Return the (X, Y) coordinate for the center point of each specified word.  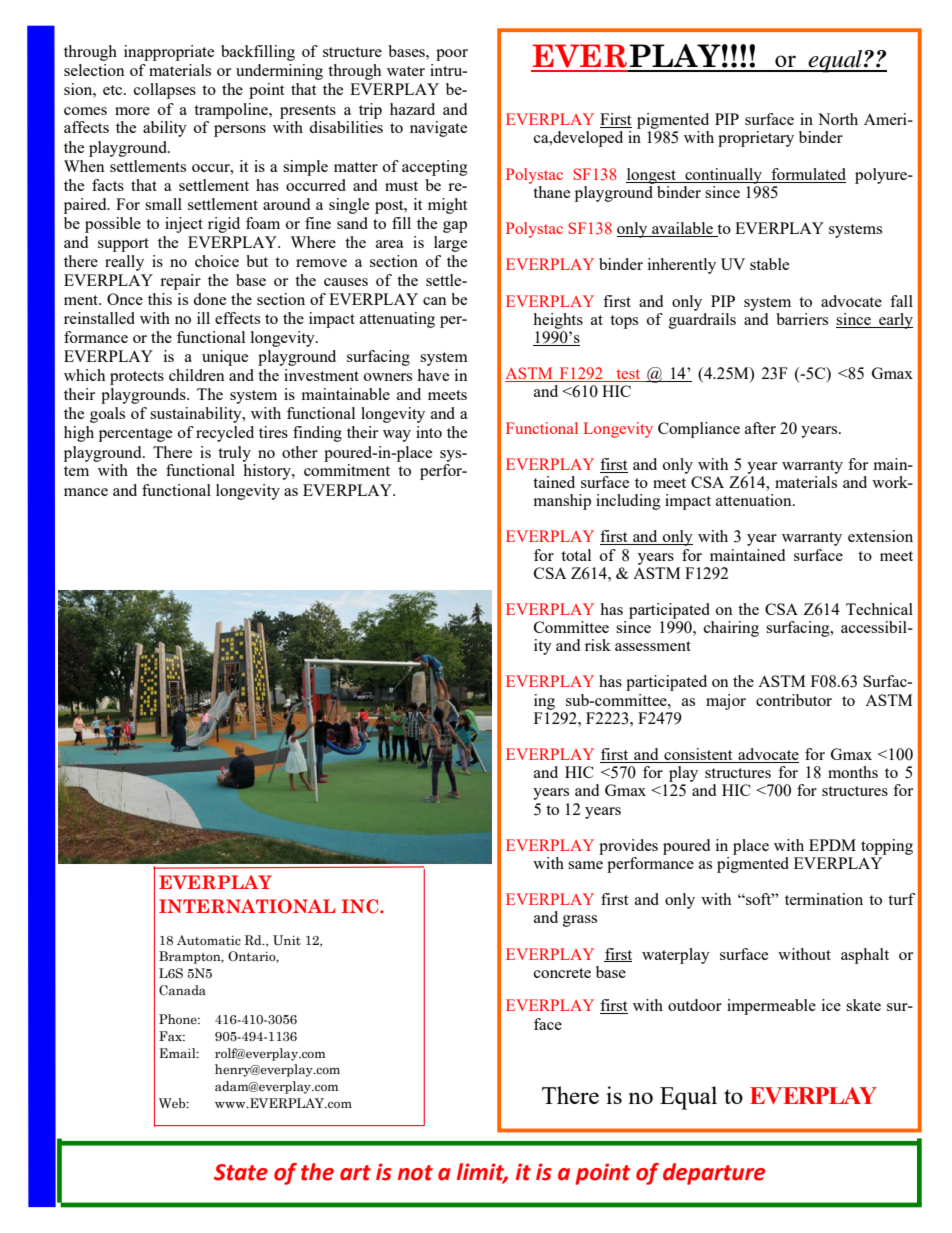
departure (714, 1174)
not (415, 1173)
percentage (135, 435)
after (760, 428)
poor (452, 55)
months (853, 772)
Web (173, 1103)
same (585, 865)
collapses (165, 91)
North (838, 119)
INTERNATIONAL (247, 906)
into (429, 432)
